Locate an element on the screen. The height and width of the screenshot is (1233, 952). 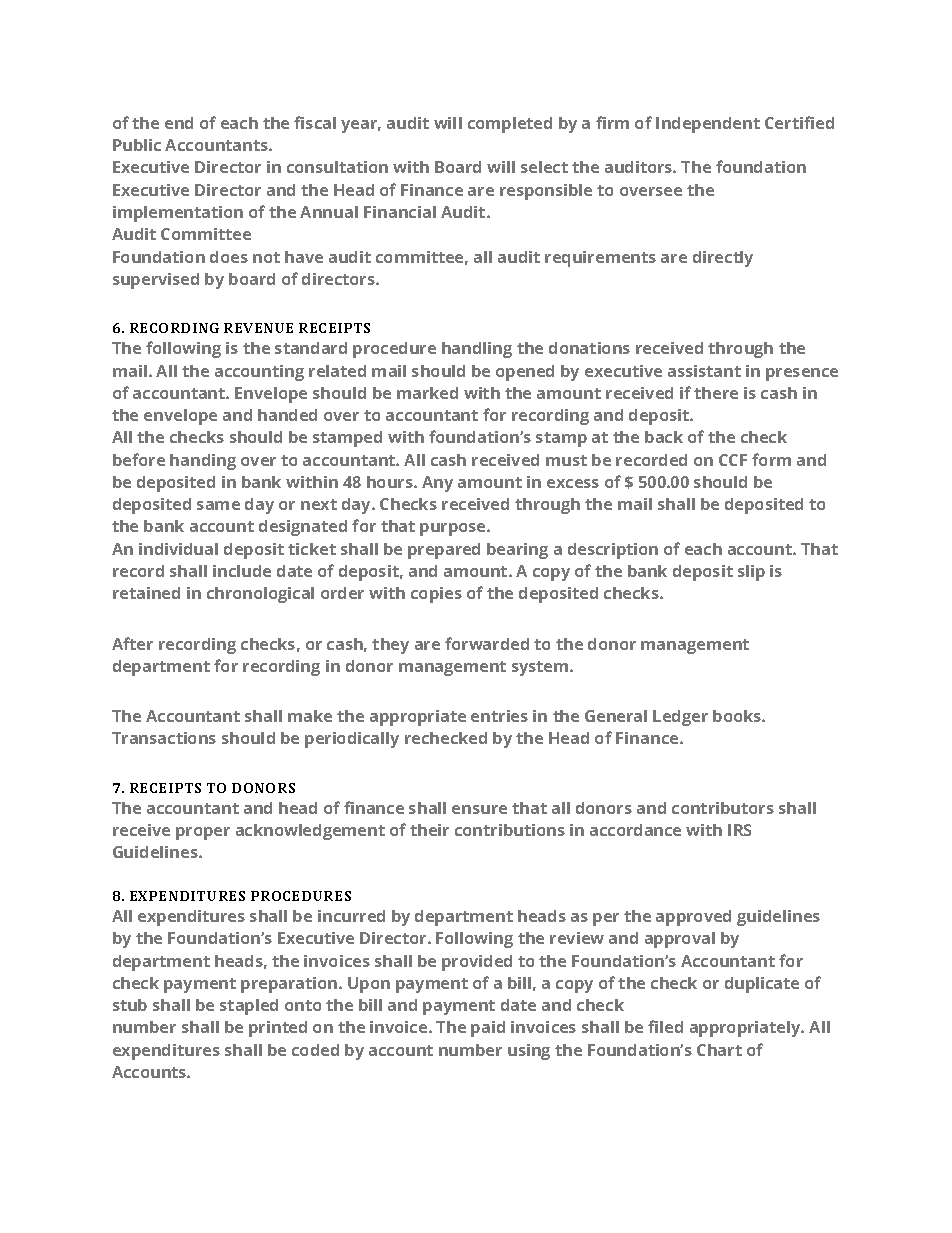
Independent is located at coordinates (708, 125).
